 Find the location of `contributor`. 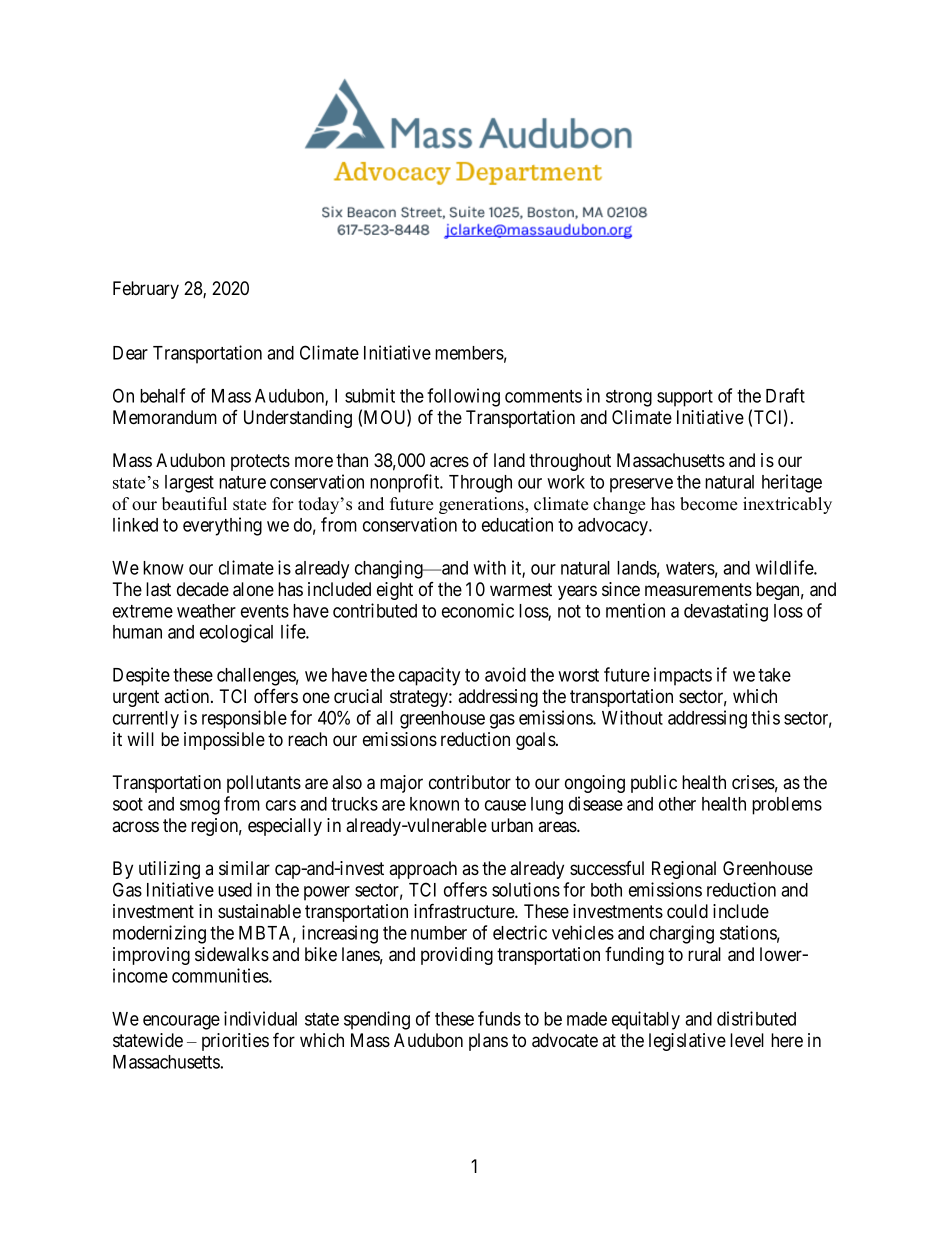

contributor is located at coordinates (470, 782).
